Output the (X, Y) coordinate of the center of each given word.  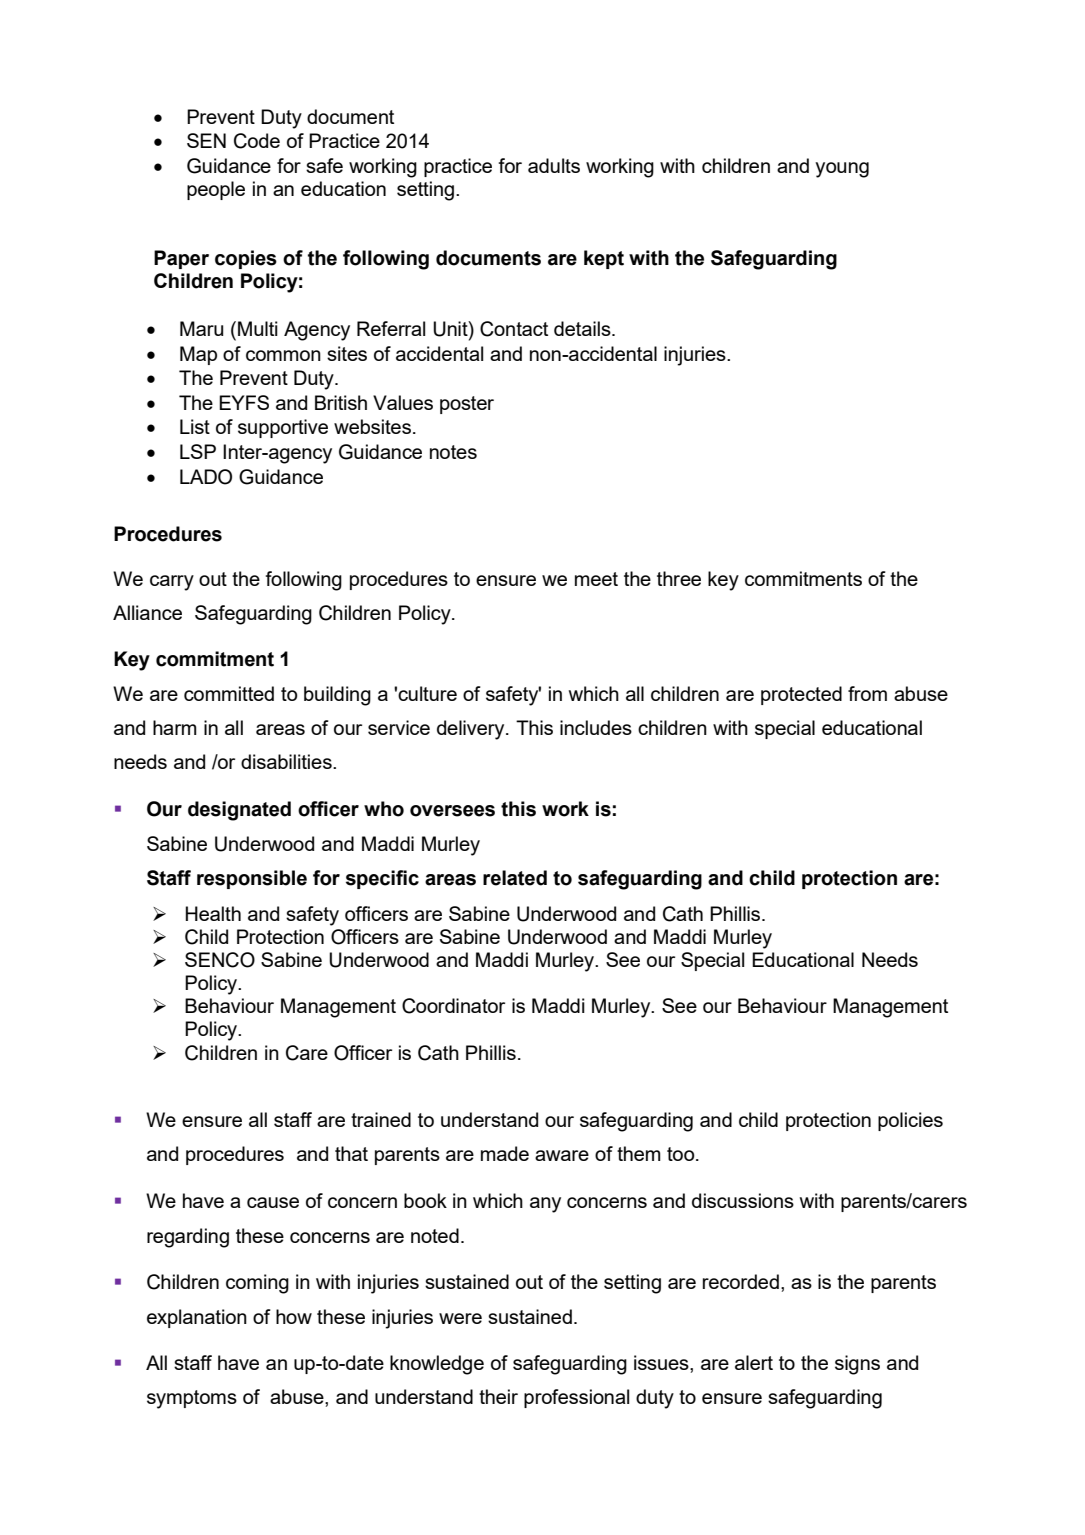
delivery (472, 730)
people (216, 190)
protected (801, 695)
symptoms (192, 1399)
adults (554, 165)
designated (239, 811)
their (498, 1396)
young (842, 170)
